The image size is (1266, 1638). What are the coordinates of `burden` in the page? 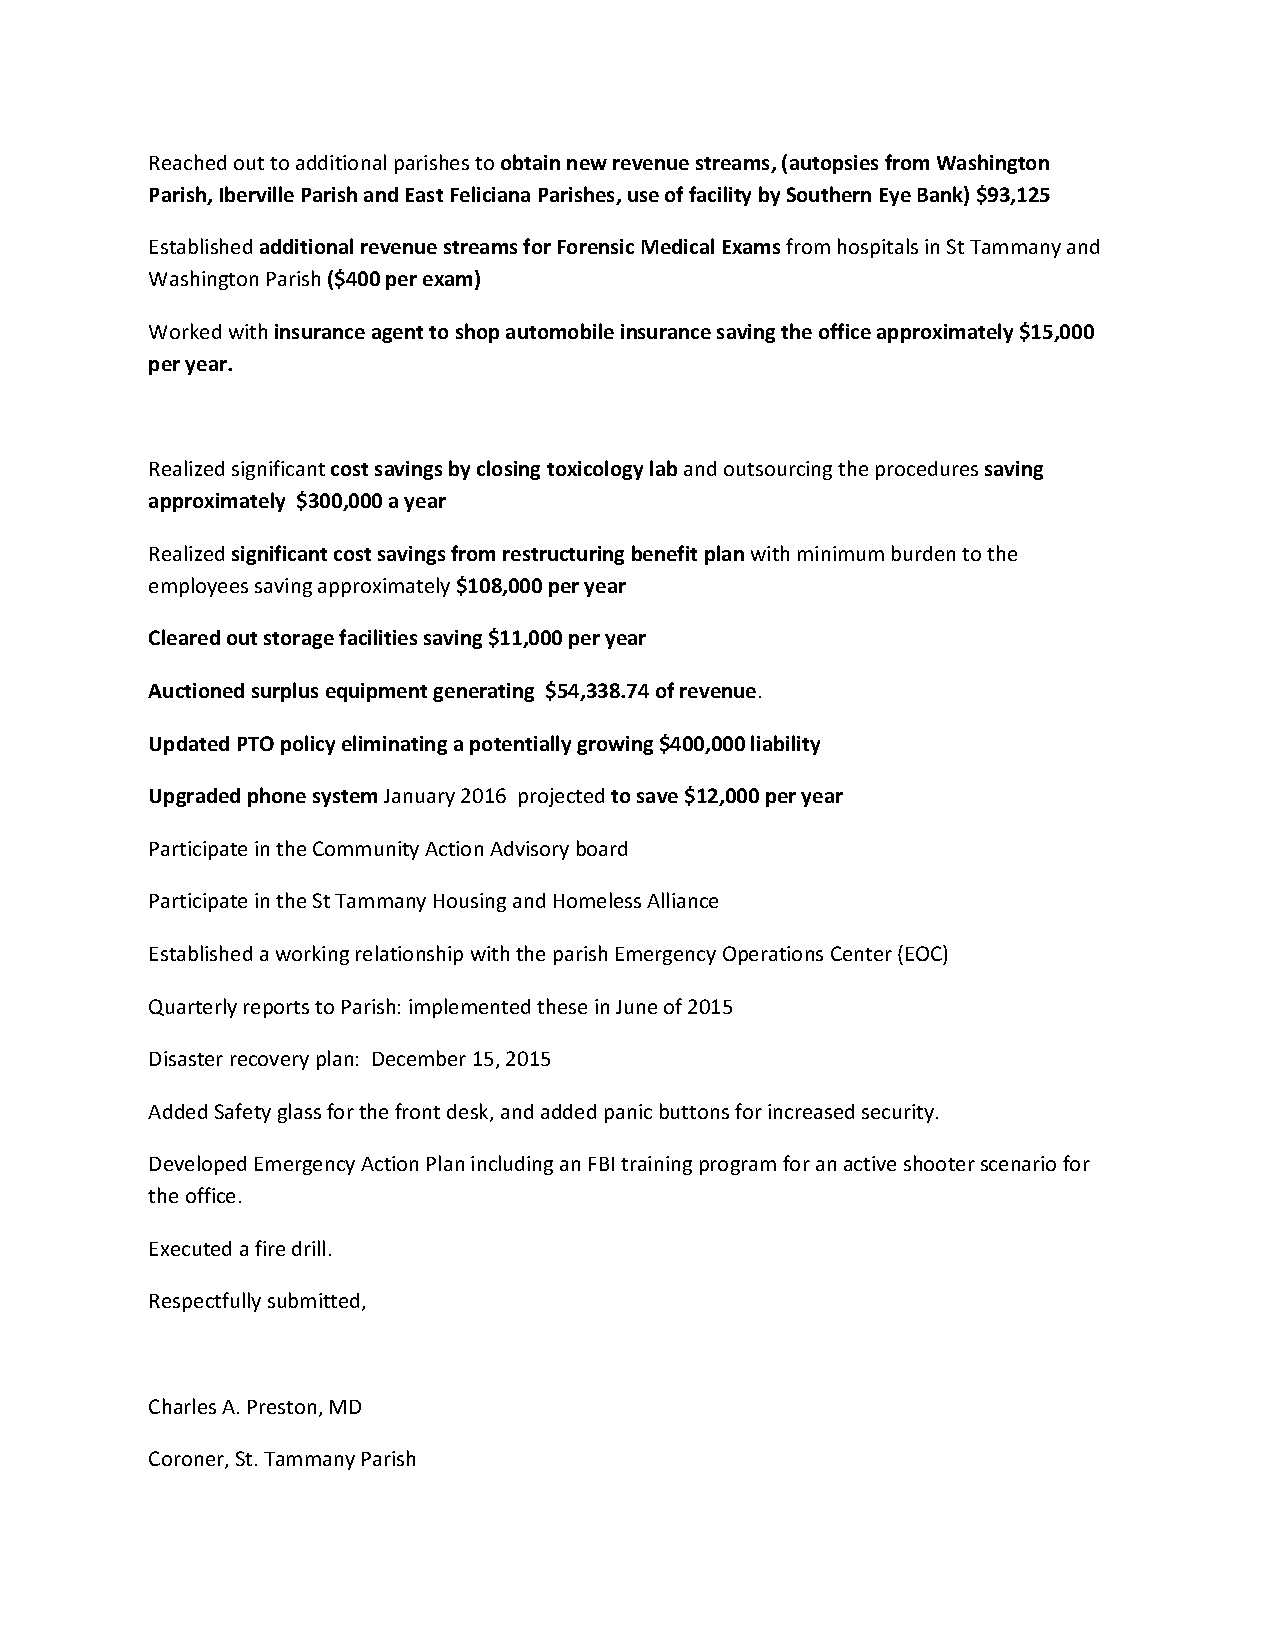 It's located at (923, 553).
